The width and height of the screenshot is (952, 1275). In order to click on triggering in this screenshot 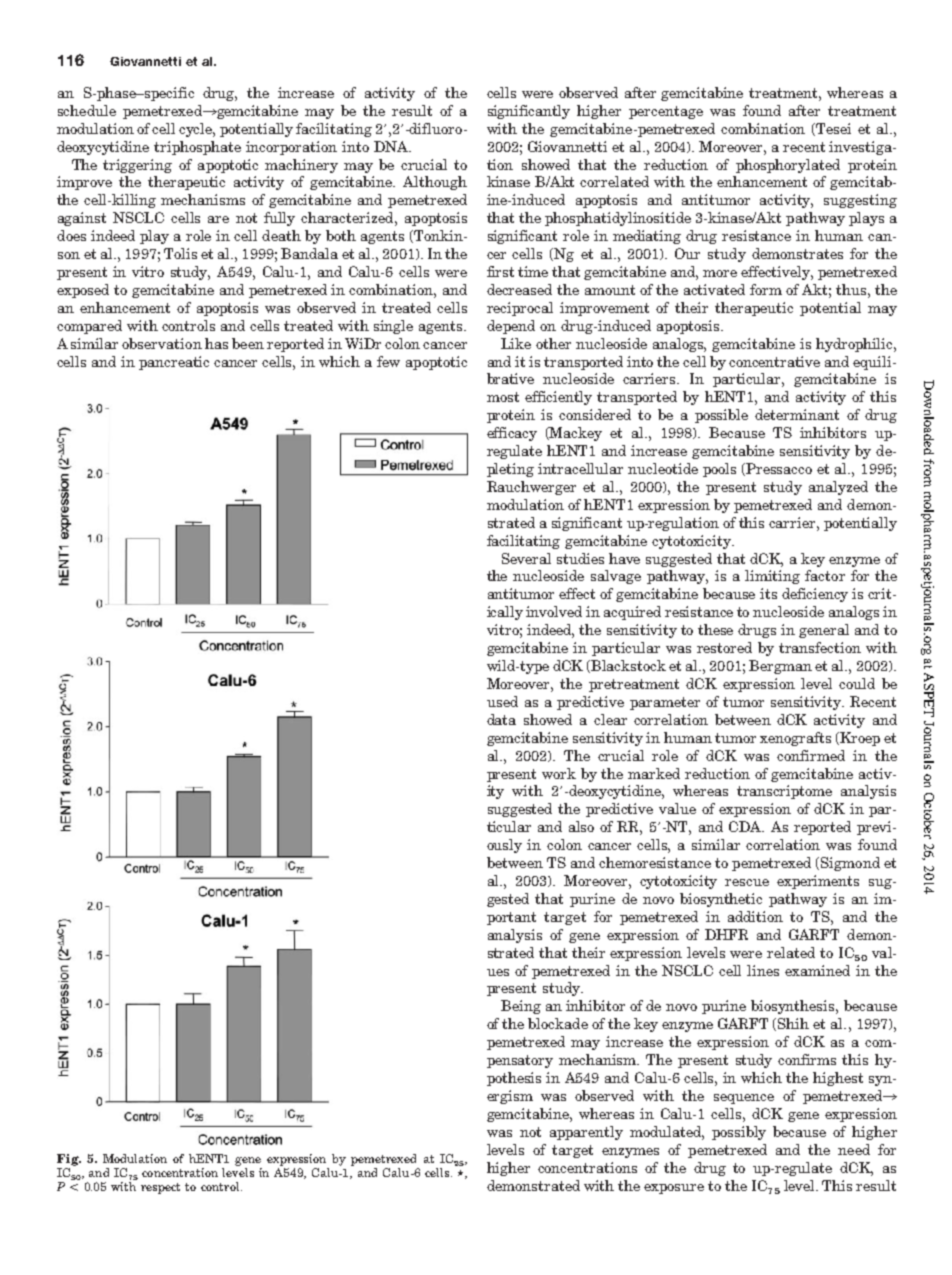, I will do `click(137, 166)`.
